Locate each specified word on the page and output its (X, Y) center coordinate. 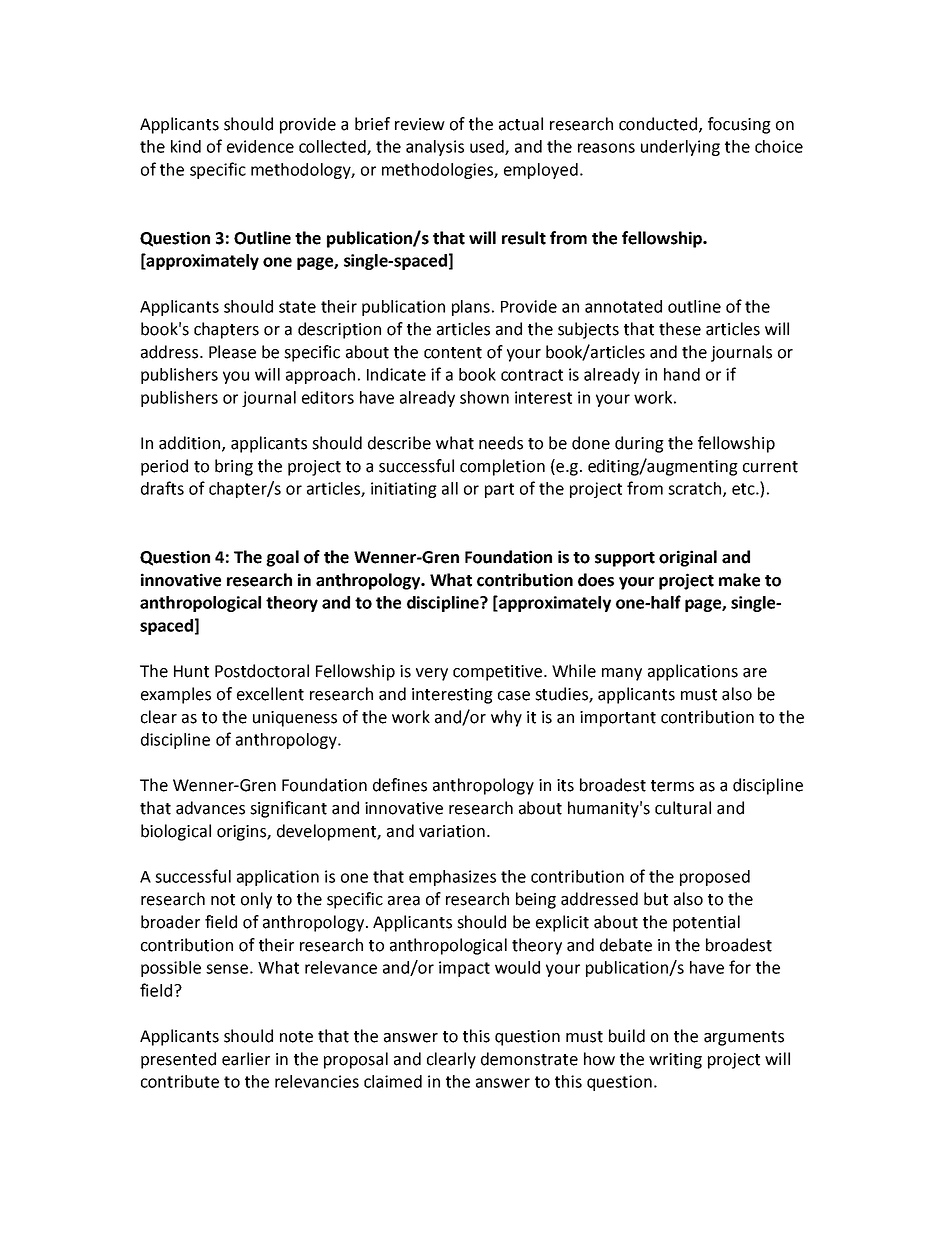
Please (232, 352)
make (739, 580)
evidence (260, 146)
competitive (499, 673)
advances (210, 808)
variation (452, 831)
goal (282, 558)
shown (484, 397)
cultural (683, 808)
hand (682, 374)
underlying (680, 148)
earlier (246, 1059)
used (488, 147)
